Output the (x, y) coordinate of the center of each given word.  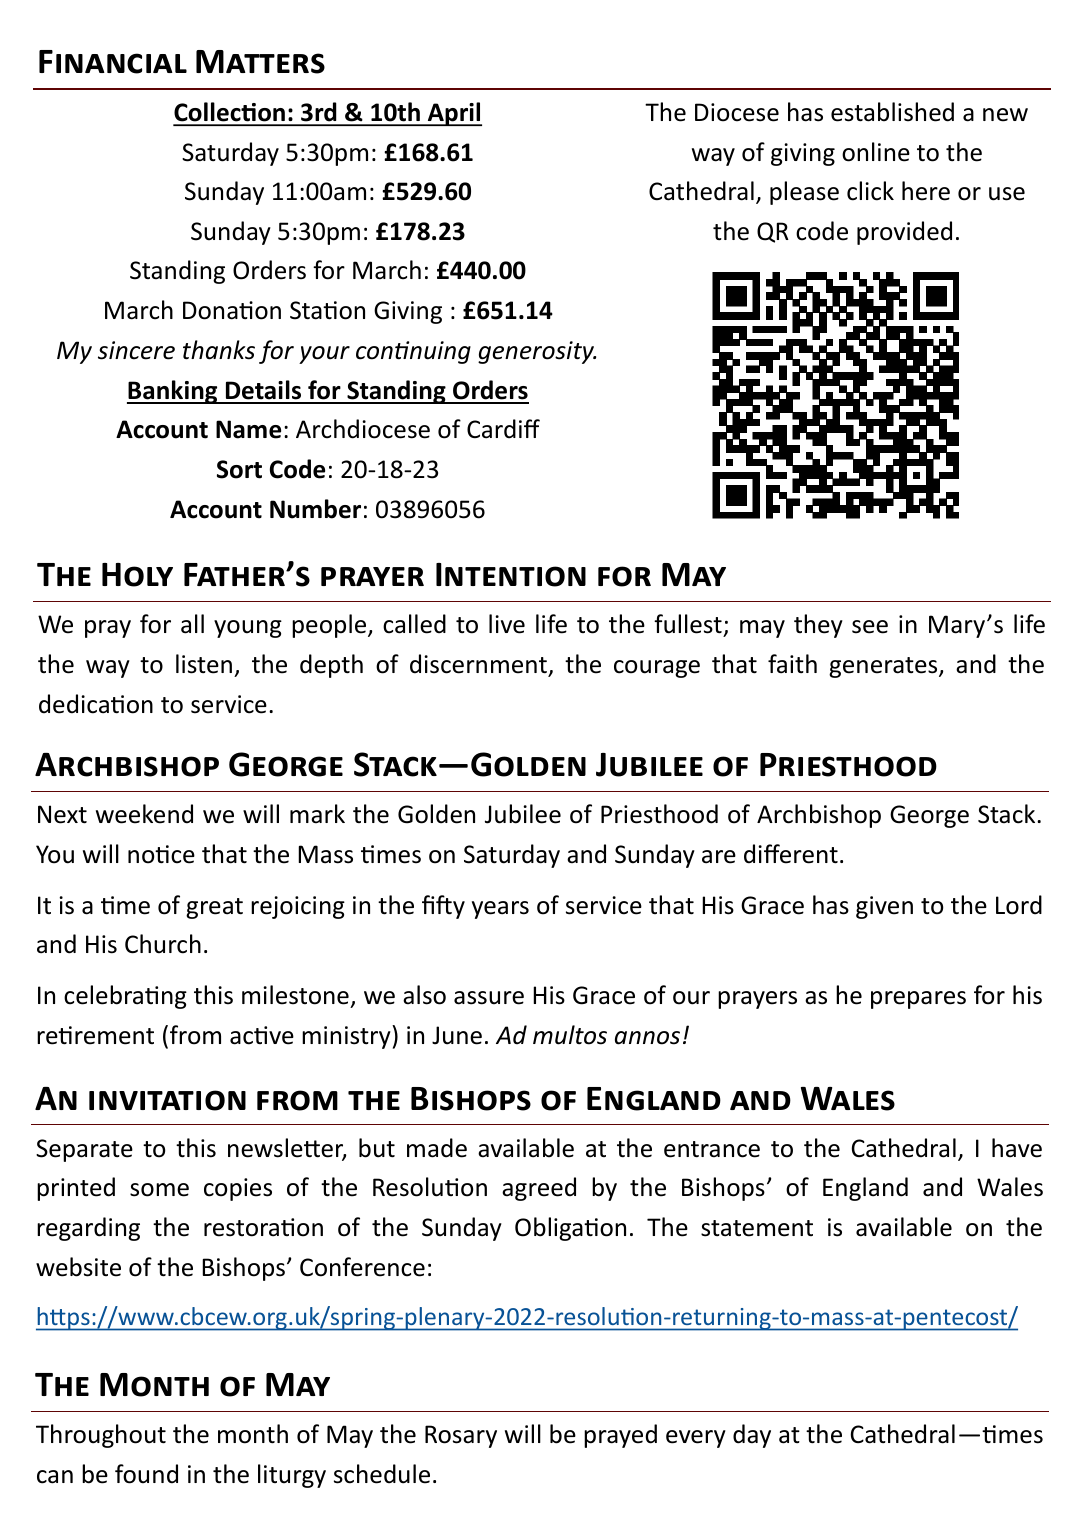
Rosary (461, 1436)
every (696, 1439)
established (892, 112)
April (453, 114)
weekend (144, 814)
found (146, 1474)
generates (884, 667)
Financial (113, 62)
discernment (478, 664)
